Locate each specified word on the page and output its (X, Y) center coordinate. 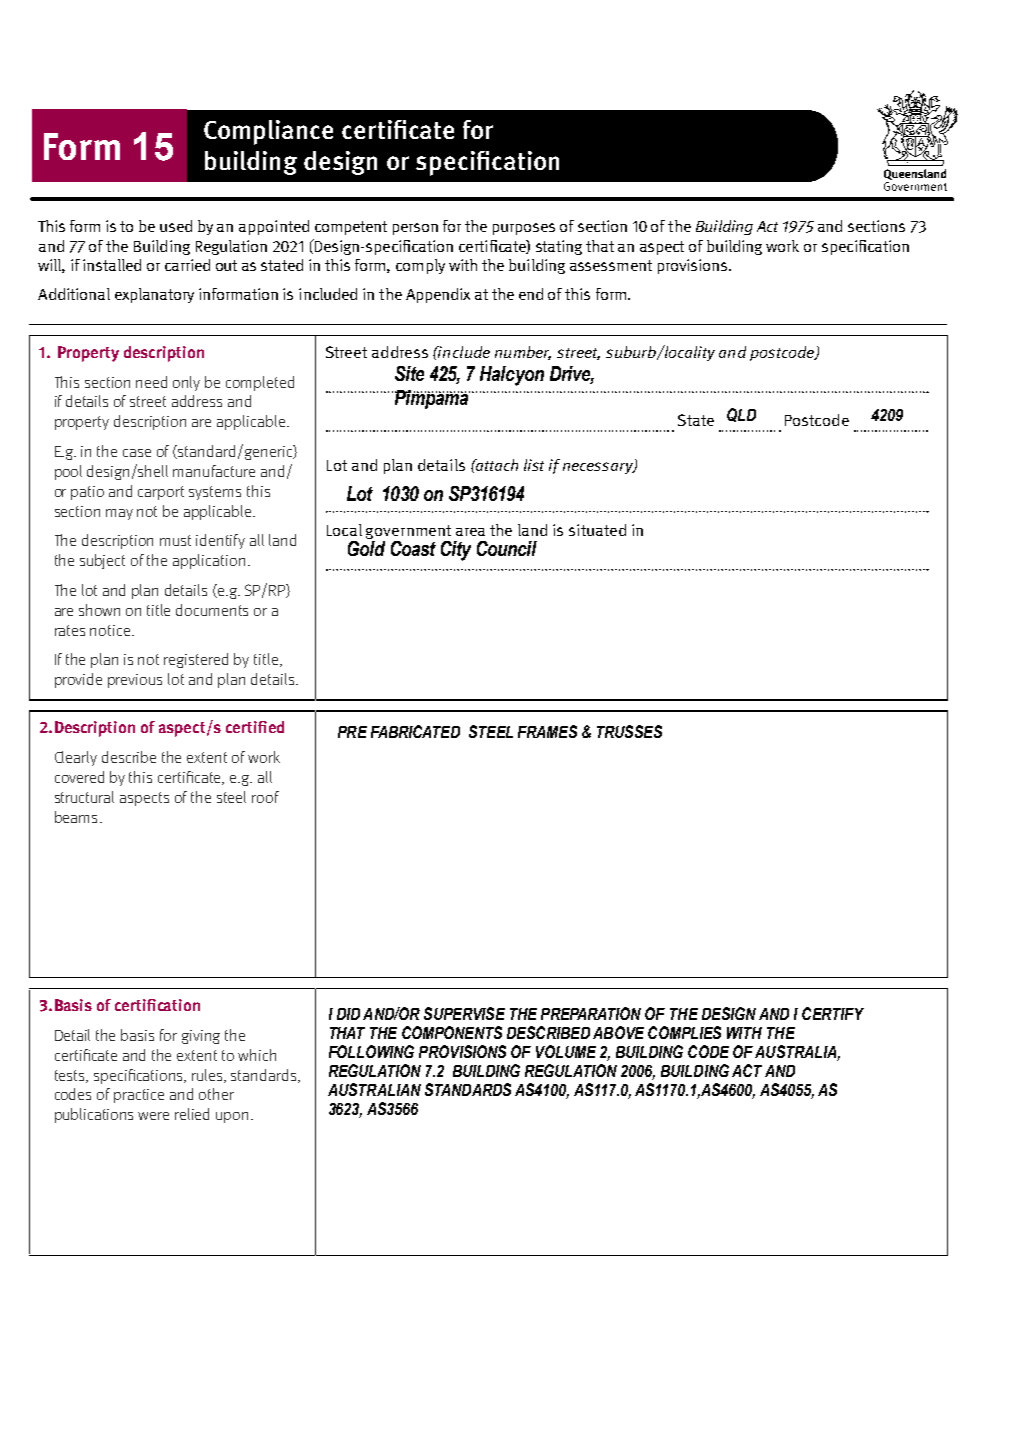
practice (139, 1096)
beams (76, 817)
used (176, 226)
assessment (611, 265)
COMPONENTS (452, 1032)
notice (111, 630)
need (151, 382)
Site (409, 373)
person (415, 229)
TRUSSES (629, 731)
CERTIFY (833, 1013)
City (456, 551)
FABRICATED (415, 731)
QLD (741, 415)
